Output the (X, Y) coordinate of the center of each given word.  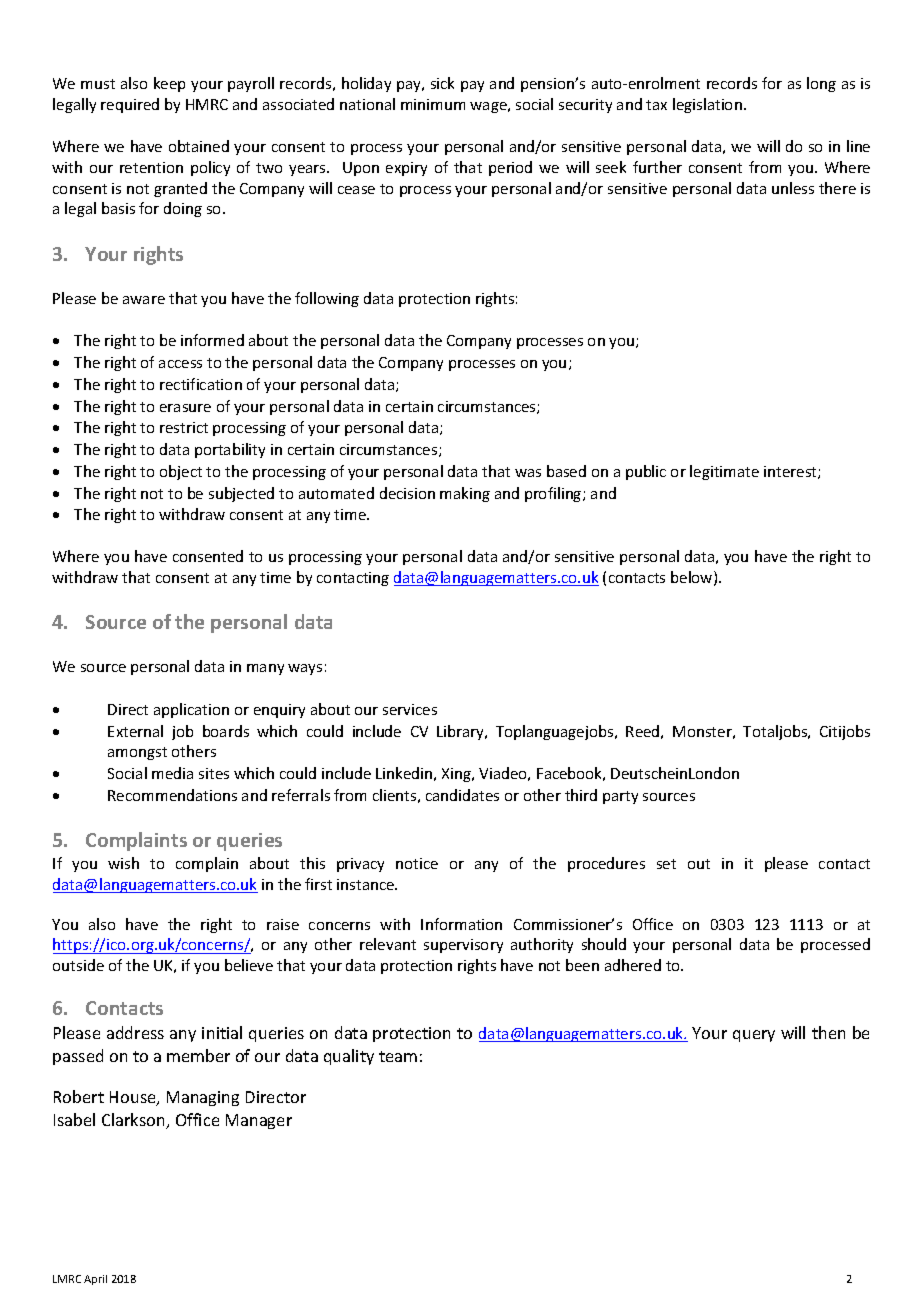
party (620, 797)
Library (461, 732)
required (130, 105)
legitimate (724, 472)
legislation (707, 105)
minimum (433, 104)
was (528, 473)
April (95, 1280)
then (828, 1032)
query (754, 1036)
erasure (185, 408)
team (398, 1056)
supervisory (463, 946)
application (191, 710)
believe (249, 965)
